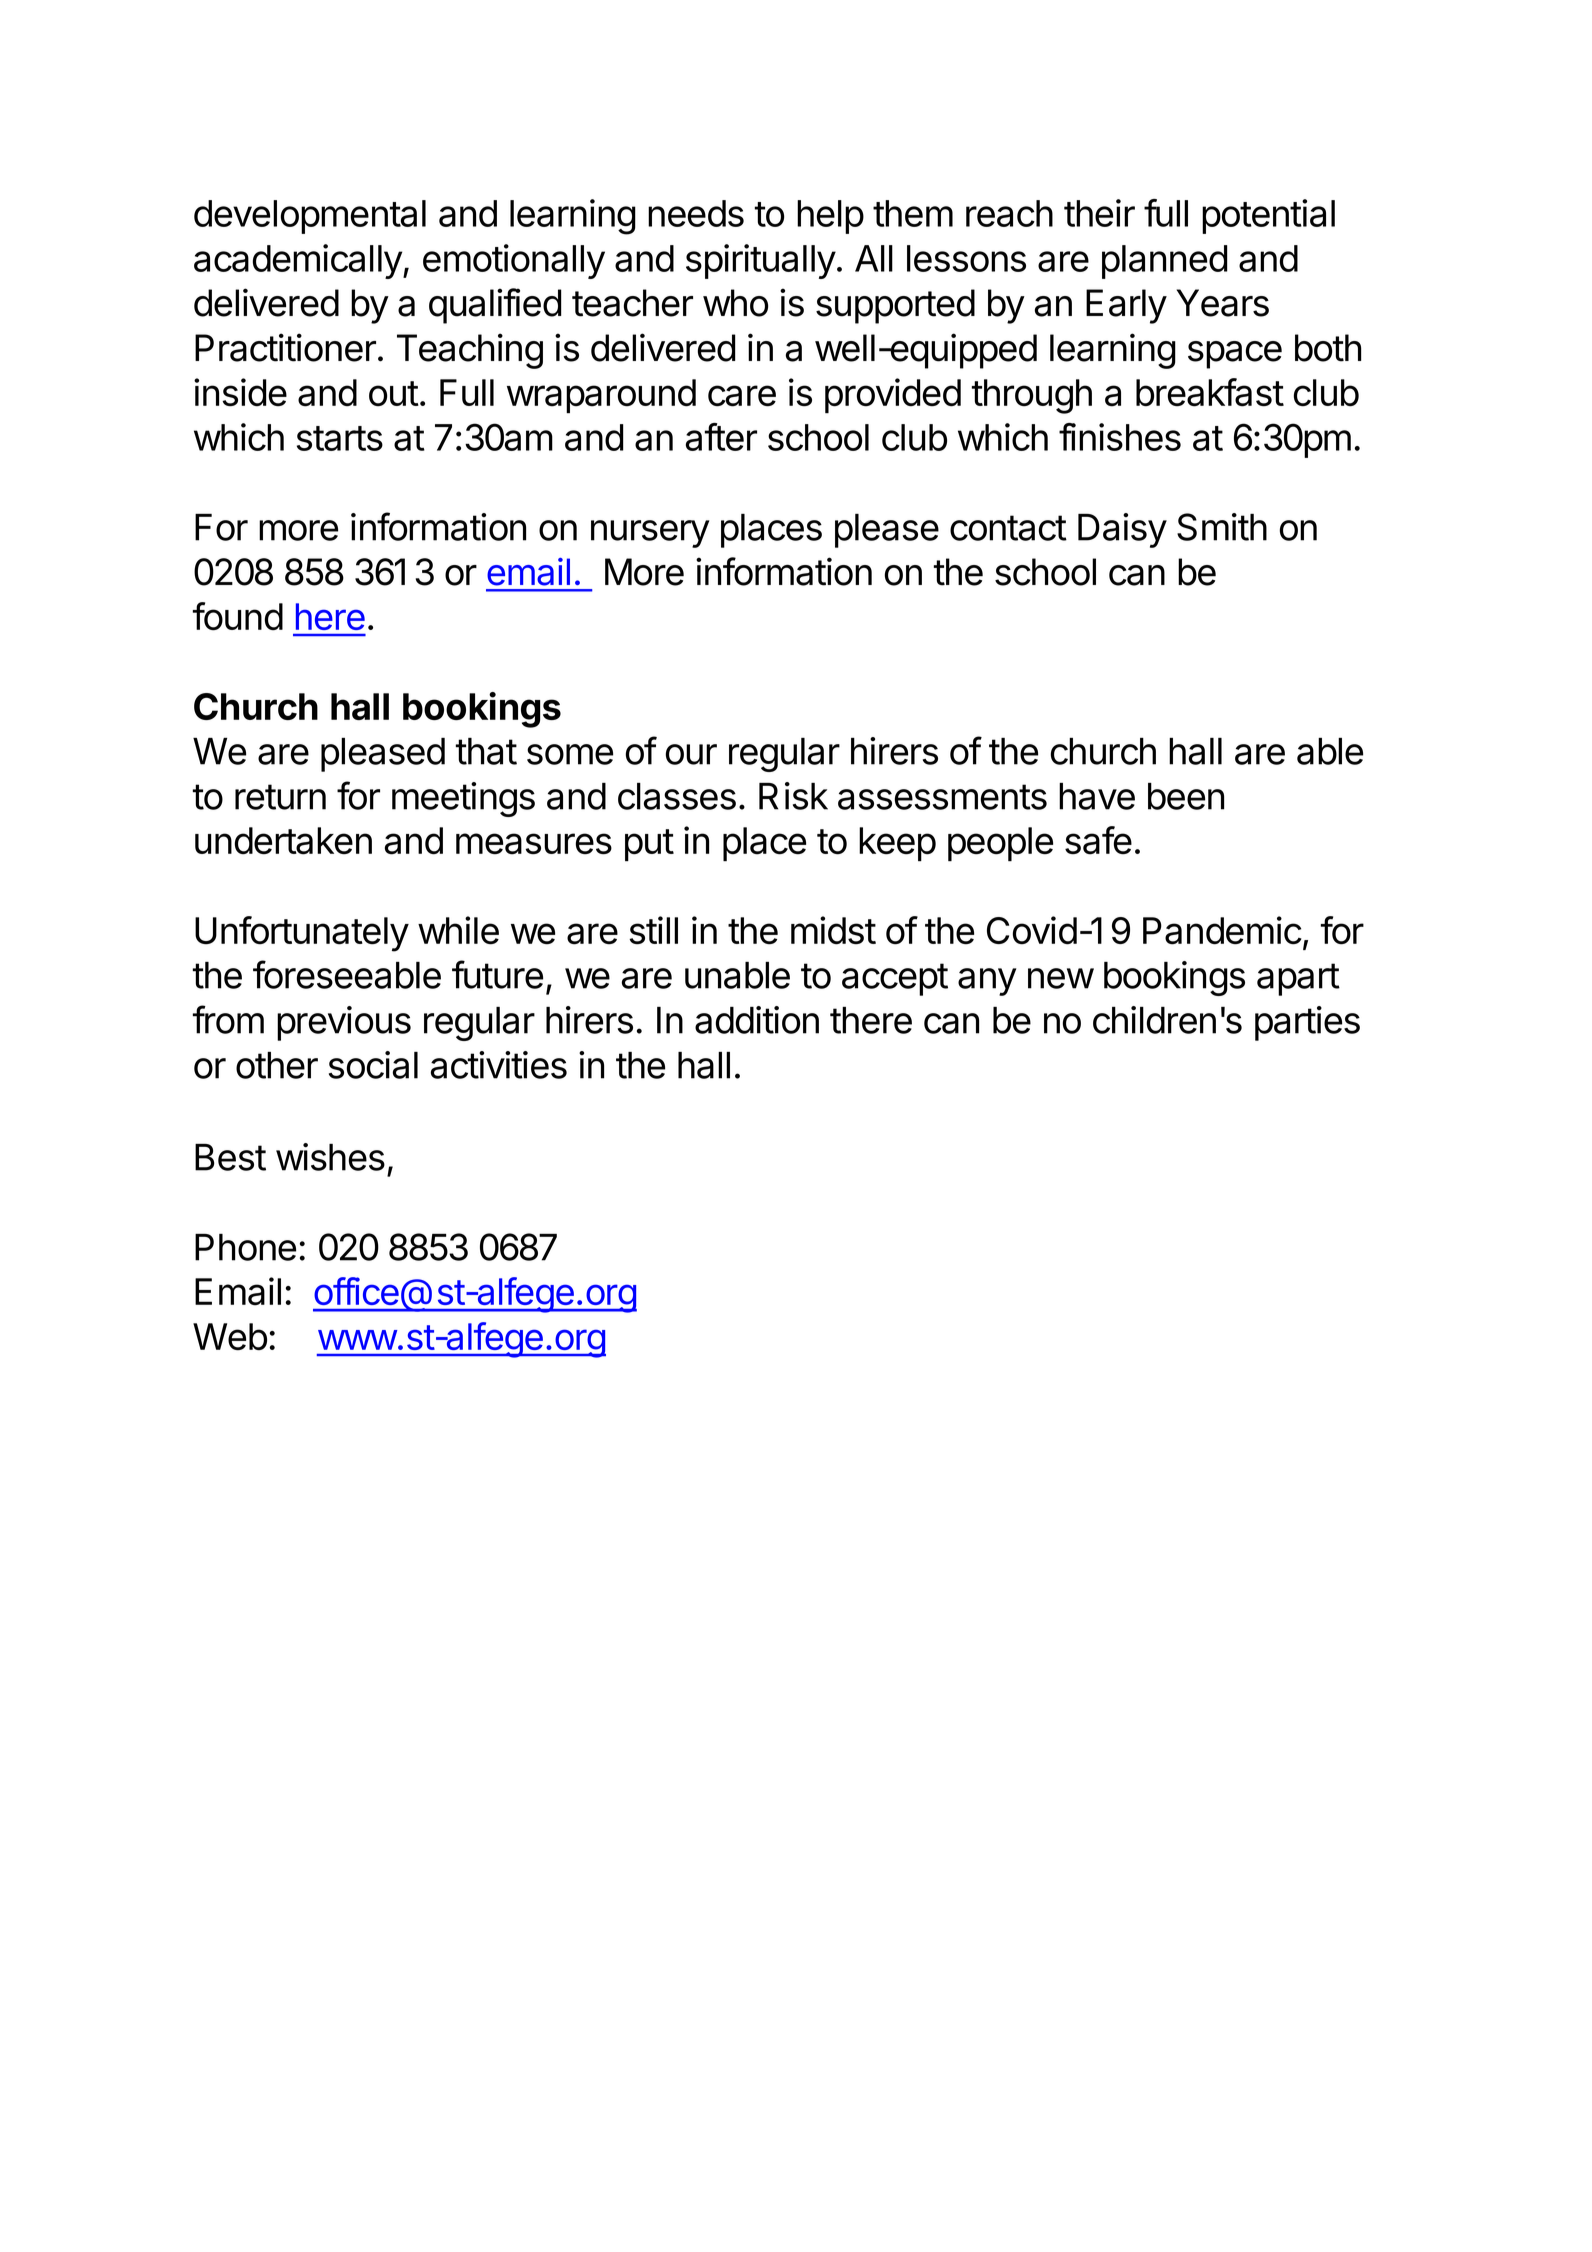 This page has width=1592, height=2252. I want to click on academically, so click(298, 261).
